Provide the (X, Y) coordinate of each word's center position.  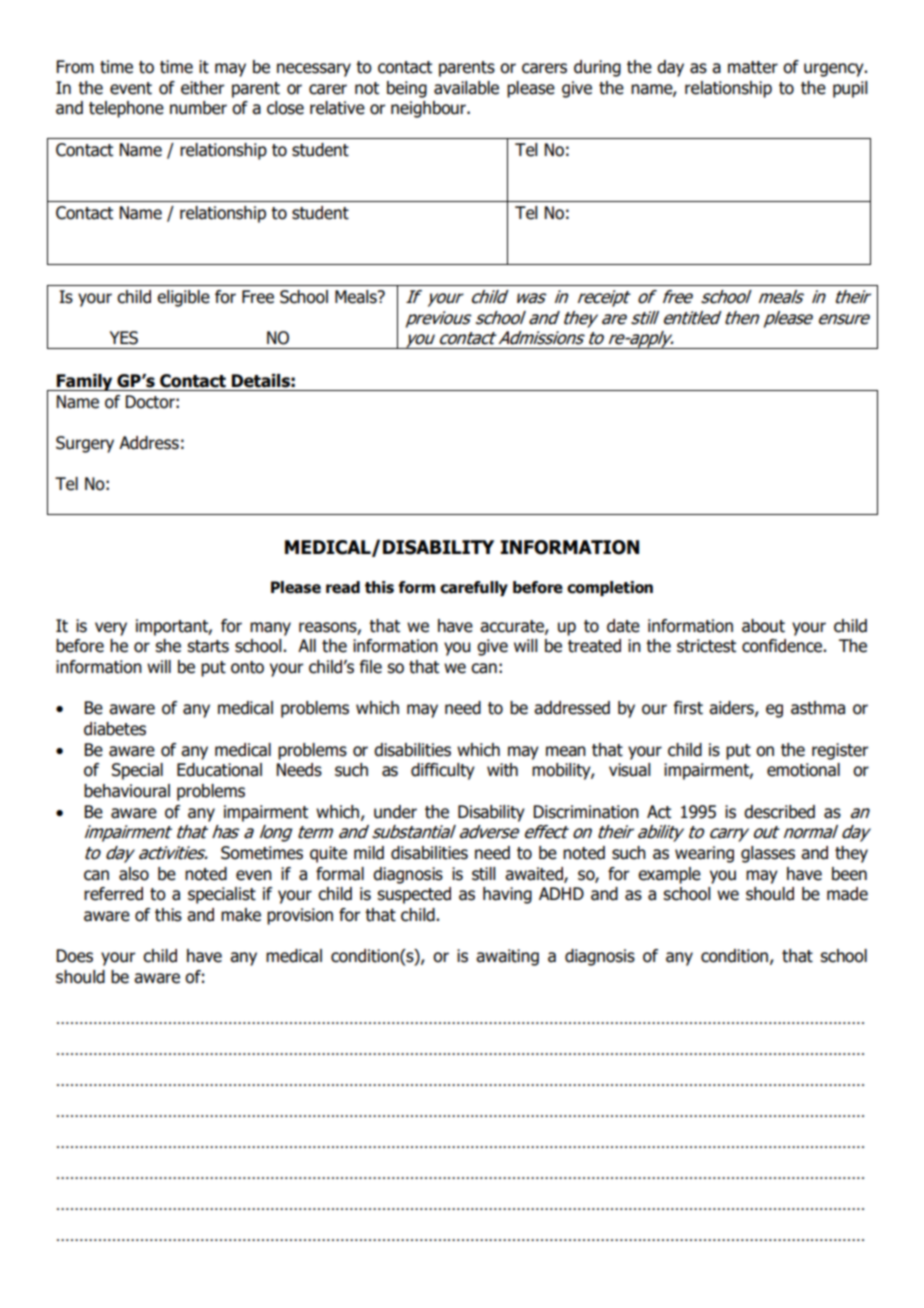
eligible (183, 298)
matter (753, 67)
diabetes (115, 729)
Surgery (85, 444)
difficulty (443, 771)
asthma (818, 708)
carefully (474, 588)
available (466, 88)
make (241, 915)
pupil (850, 89)
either (202, 88)
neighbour (430, 109)
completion (610, 588)
